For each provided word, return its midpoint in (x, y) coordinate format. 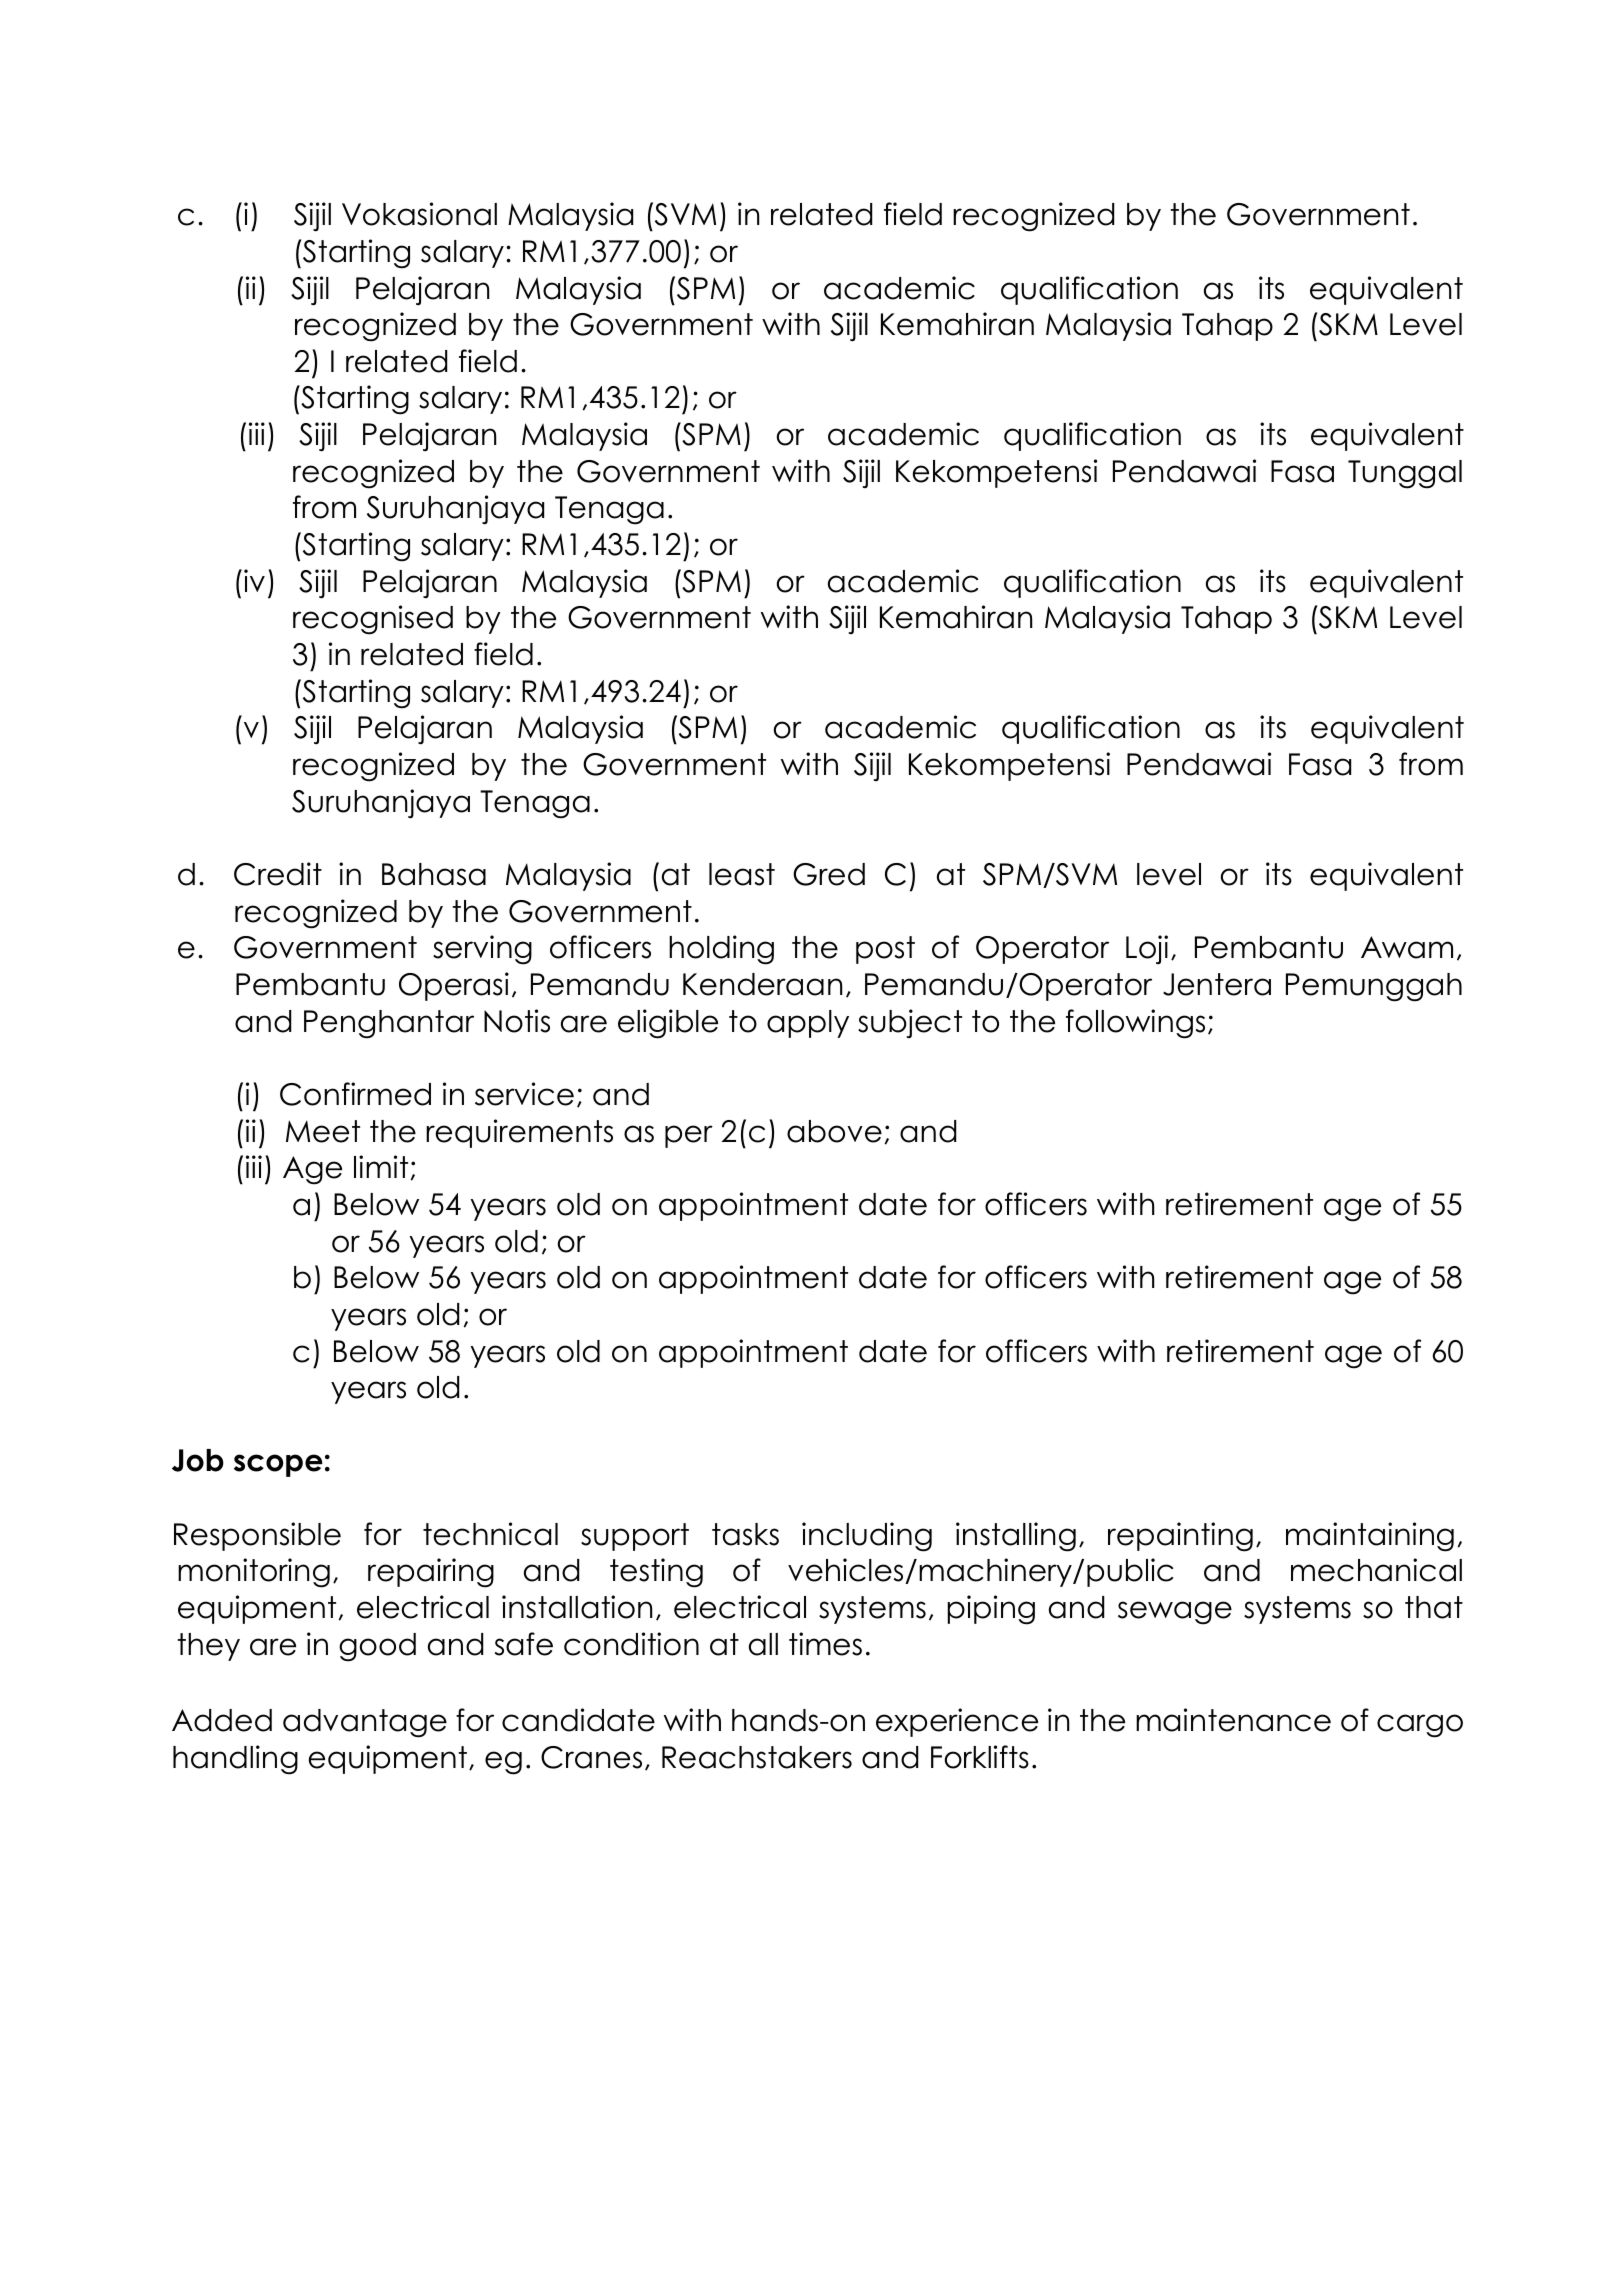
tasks (745, 1534)
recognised (373, 620)
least (742, 874)
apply (808, 1024)
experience (957, 1722)
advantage (365, 1723)
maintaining (1370, 1537)
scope (278, 1465)
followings (1135, 1024)
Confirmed (355, 1094)
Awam (1407, 947)
